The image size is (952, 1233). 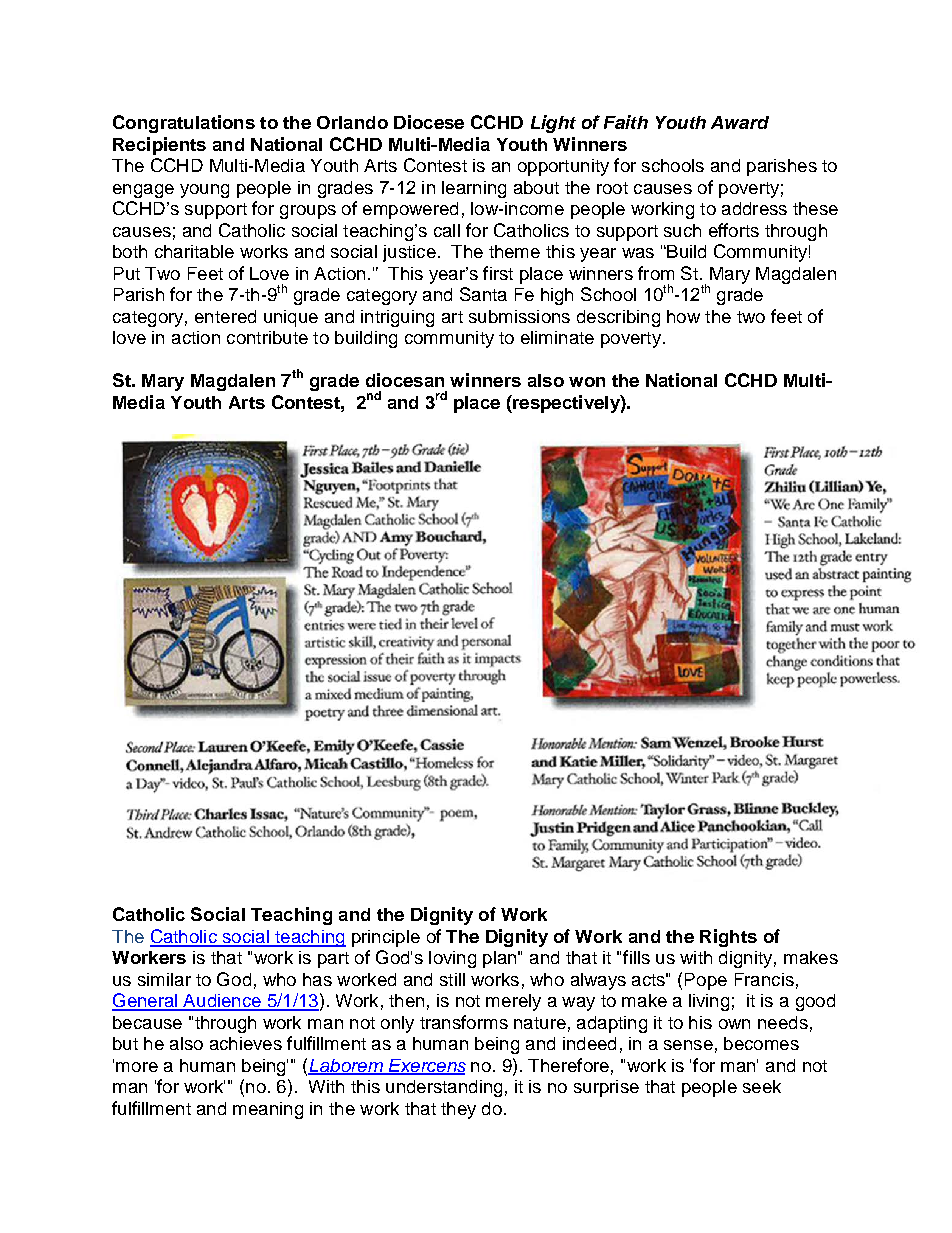 What do you see at coordinates (267, 337) in the page?
I see `contribute` at bounding box center [267, 337].
